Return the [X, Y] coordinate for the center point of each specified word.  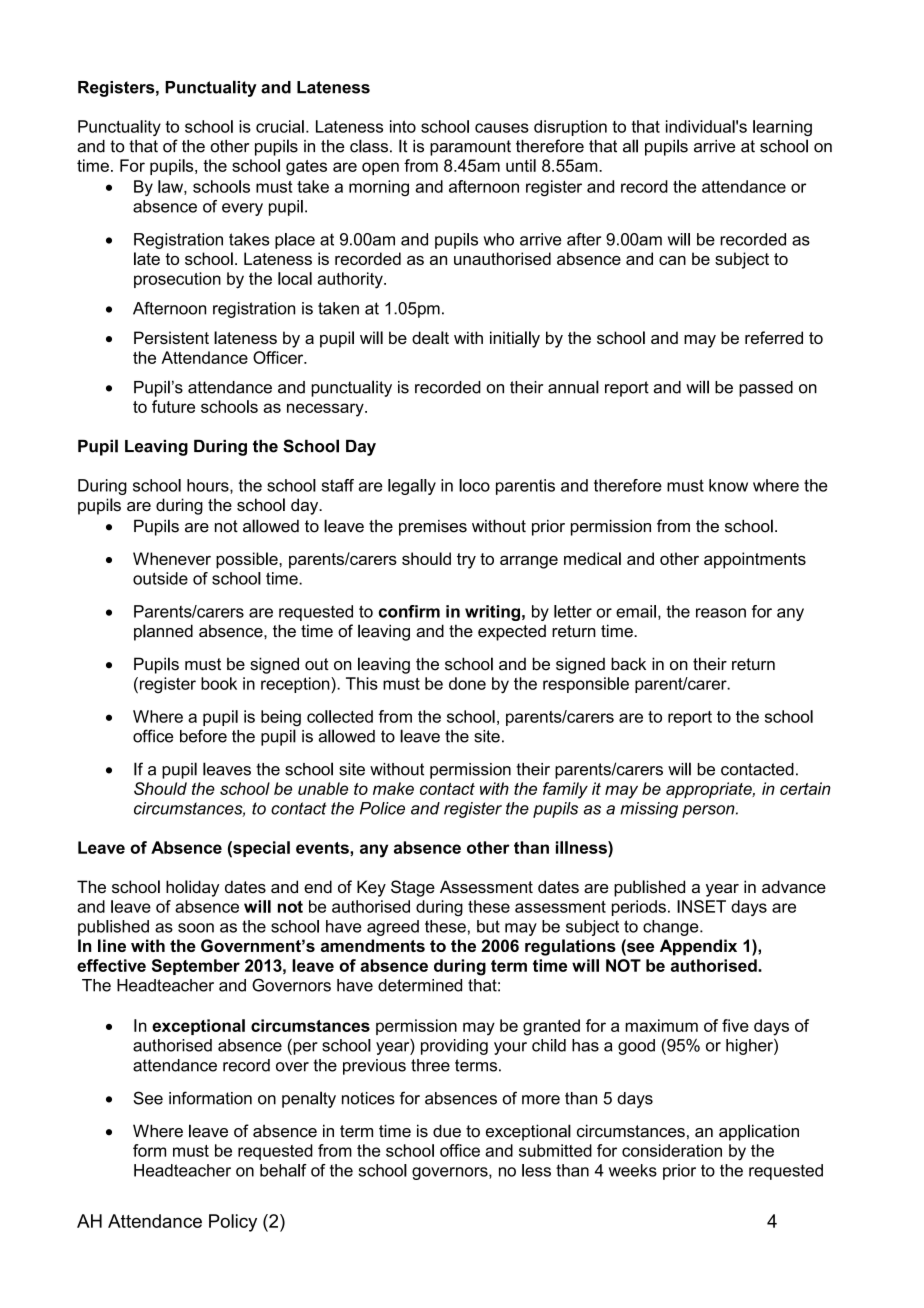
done [467, 683]
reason [721, 613]
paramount [470, 148]
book [219, 683]
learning [782, 128]
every [242, 209]
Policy [233, 1223]
